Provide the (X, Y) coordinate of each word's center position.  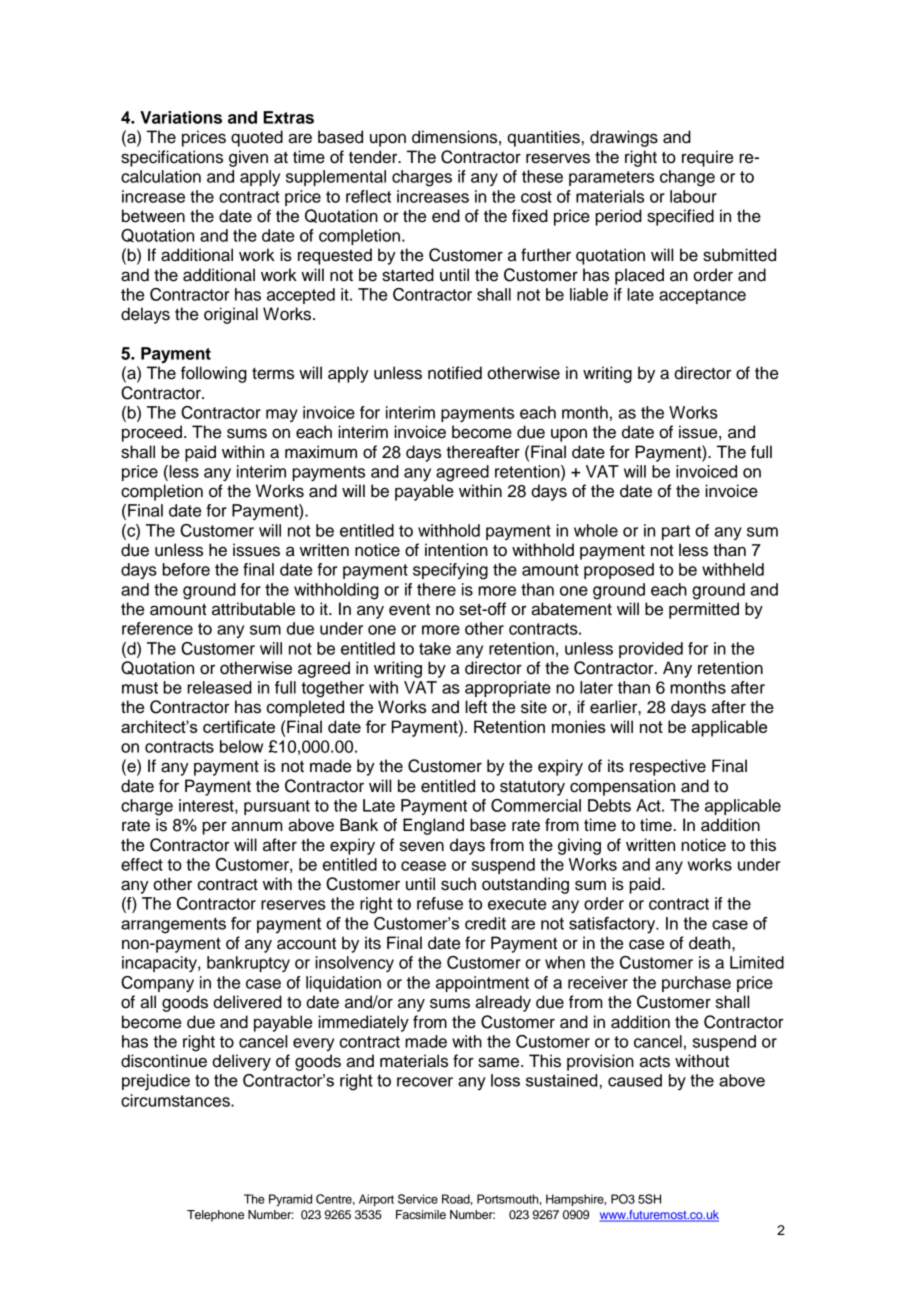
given (248, 158)
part (676, 532)
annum (257, 826)
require (707, 158)
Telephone (215, 1216)
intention (456, 550)
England (433, 826)
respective (668, 767)
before (186, 569)
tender (374, 157)
